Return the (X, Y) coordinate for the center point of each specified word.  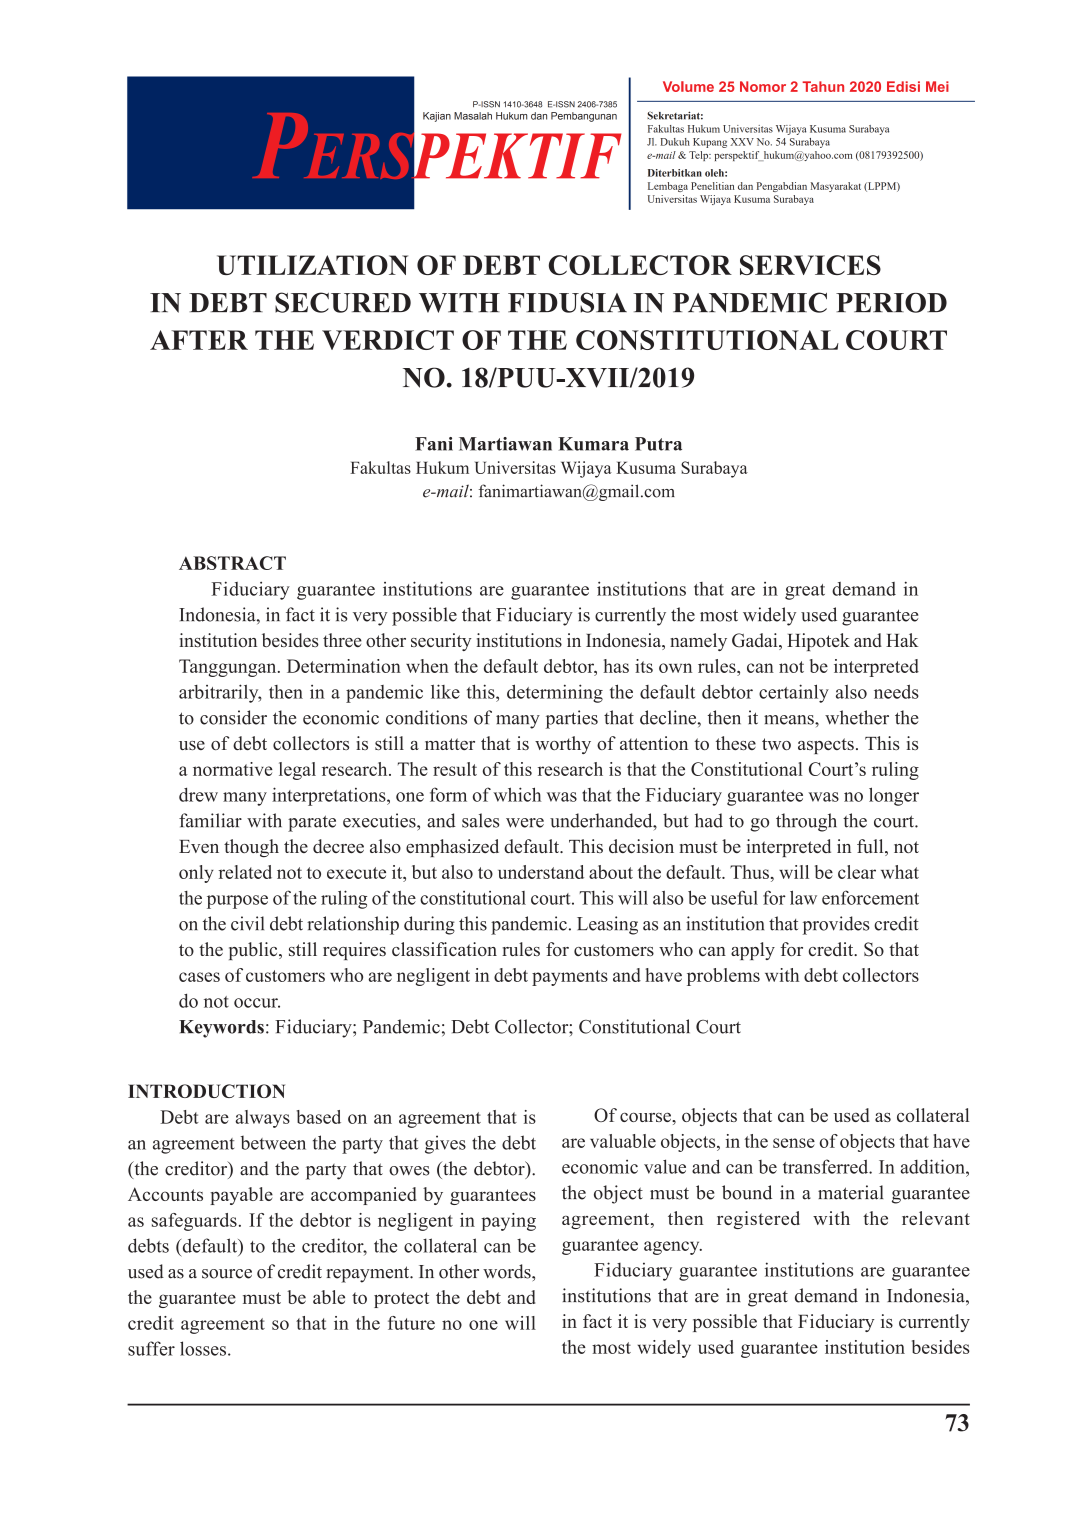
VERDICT (388, 340)
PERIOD (891, 303)
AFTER (199, 340)
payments (570, 978)
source (227, 1274)
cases (199, 977)
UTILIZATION (312, 265)
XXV (742, 142)
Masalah (473, 116)
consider (233, 717)
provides (836, 925)
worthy (563, 745)
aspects (826, 746)
